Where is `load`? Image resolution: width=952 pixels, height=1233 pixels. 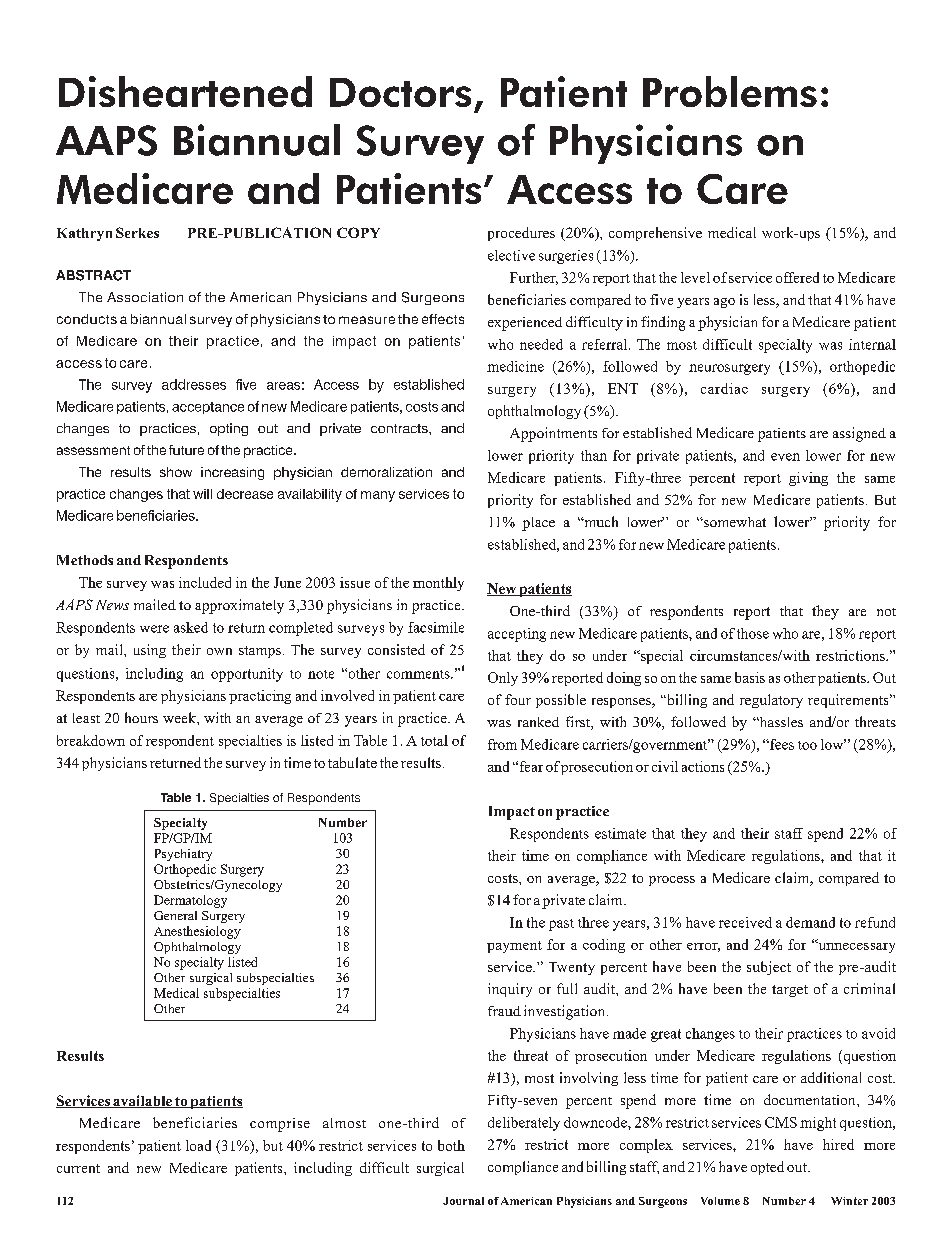 load is located at coordinates (198, 1145).
